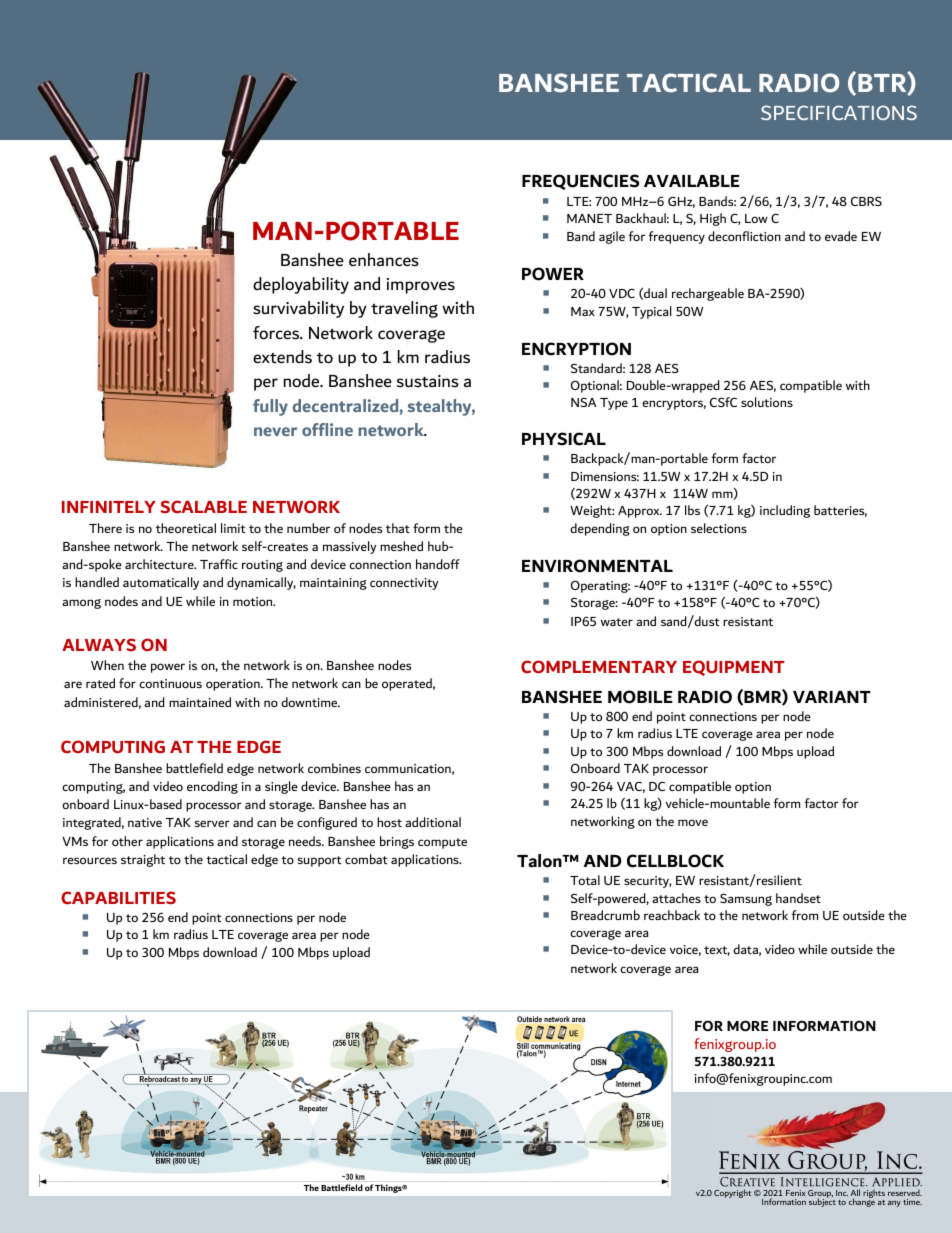  What do you see at coordinates (143, 860) in the screenshot?
I see `straight` at bounding box center [143, 860].
